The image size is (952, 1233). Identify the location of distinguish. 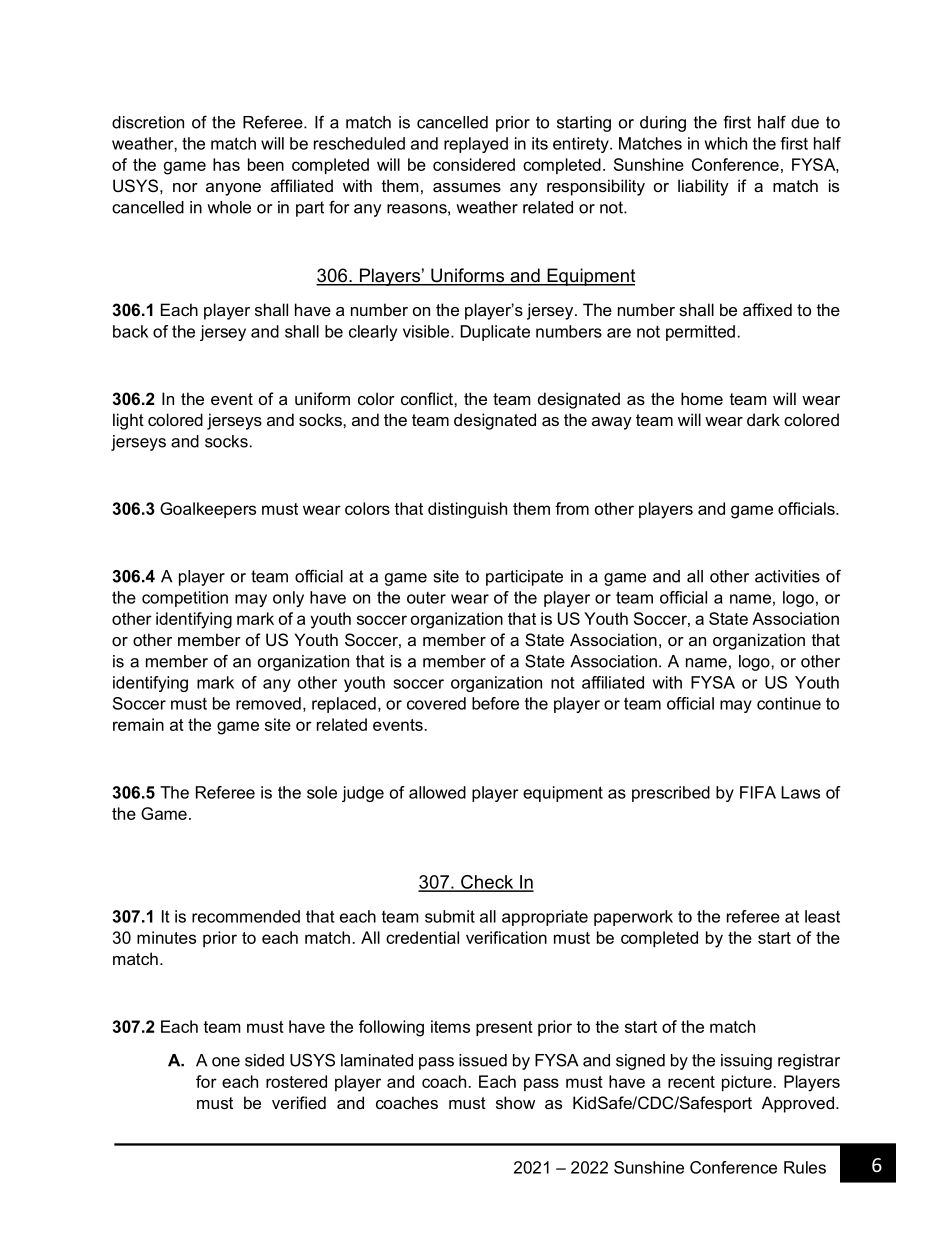
(467, 510).
